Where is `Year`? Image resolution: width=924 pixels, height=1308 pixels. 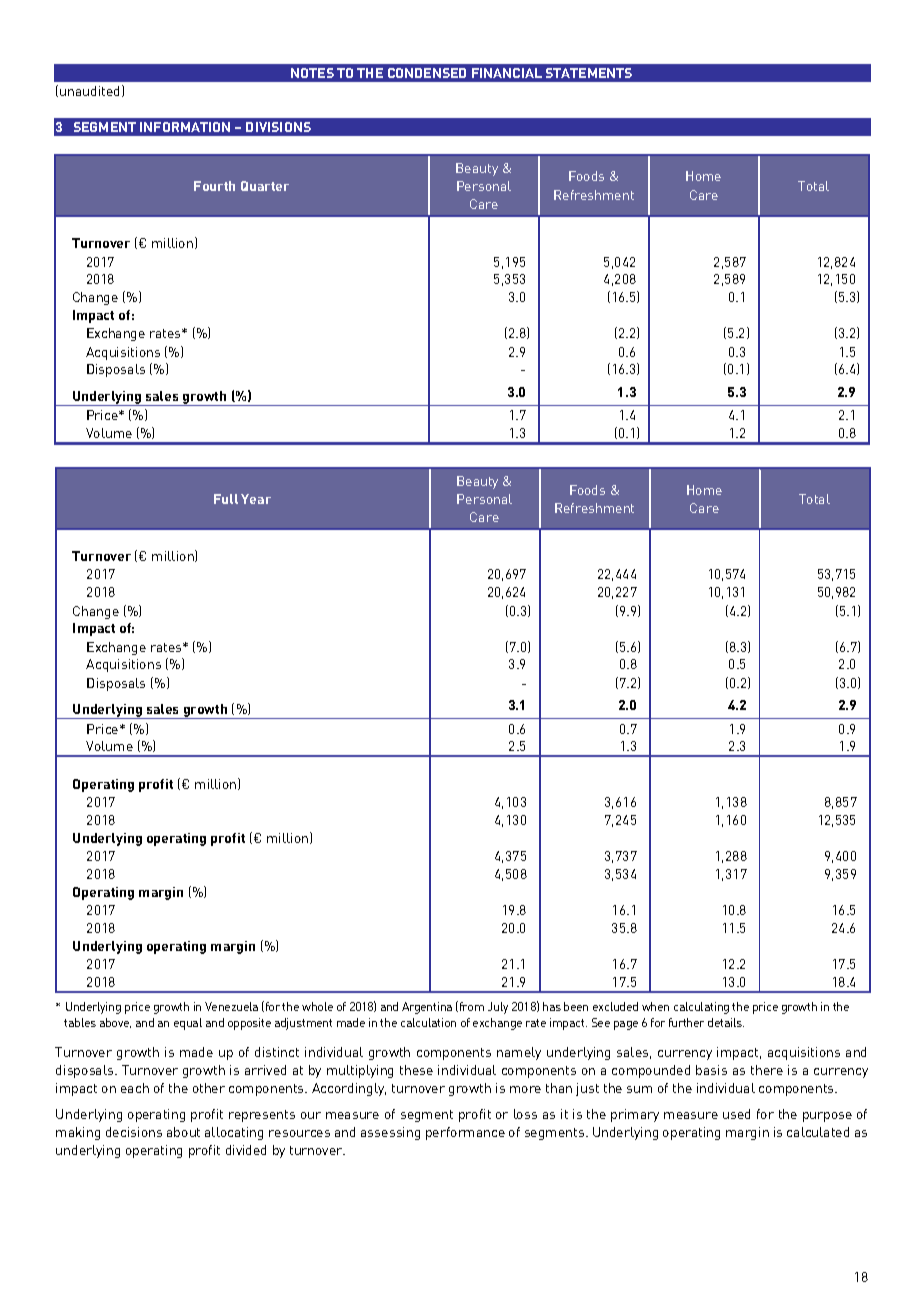 Year is located at coordinates (256, 499).
